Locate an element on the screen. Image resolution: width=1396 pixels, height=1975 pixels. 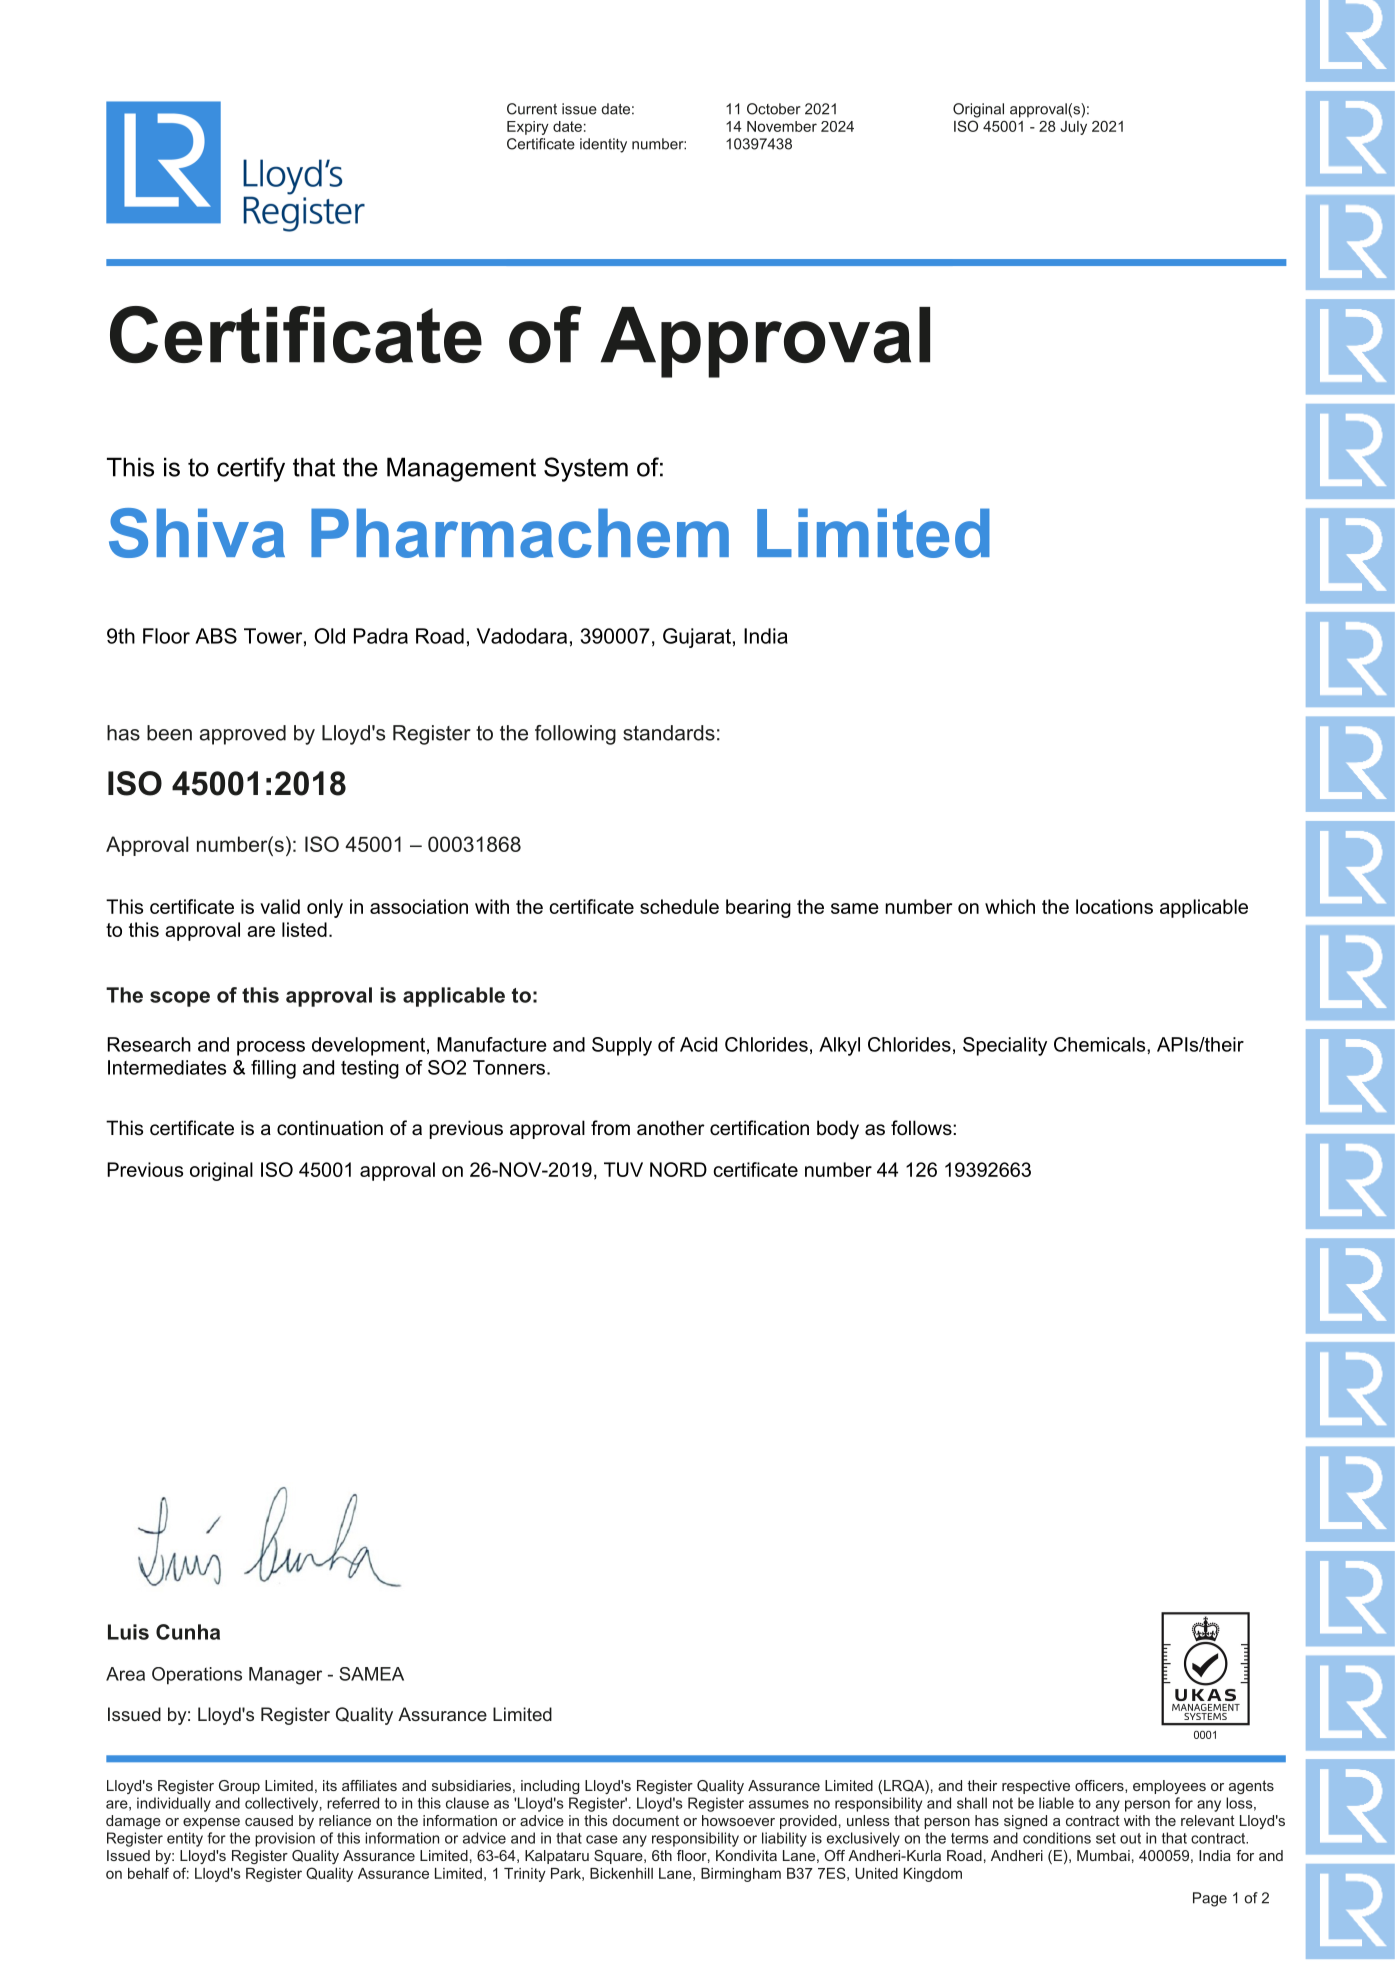
Expiry is located at coordinates (528, 128).
